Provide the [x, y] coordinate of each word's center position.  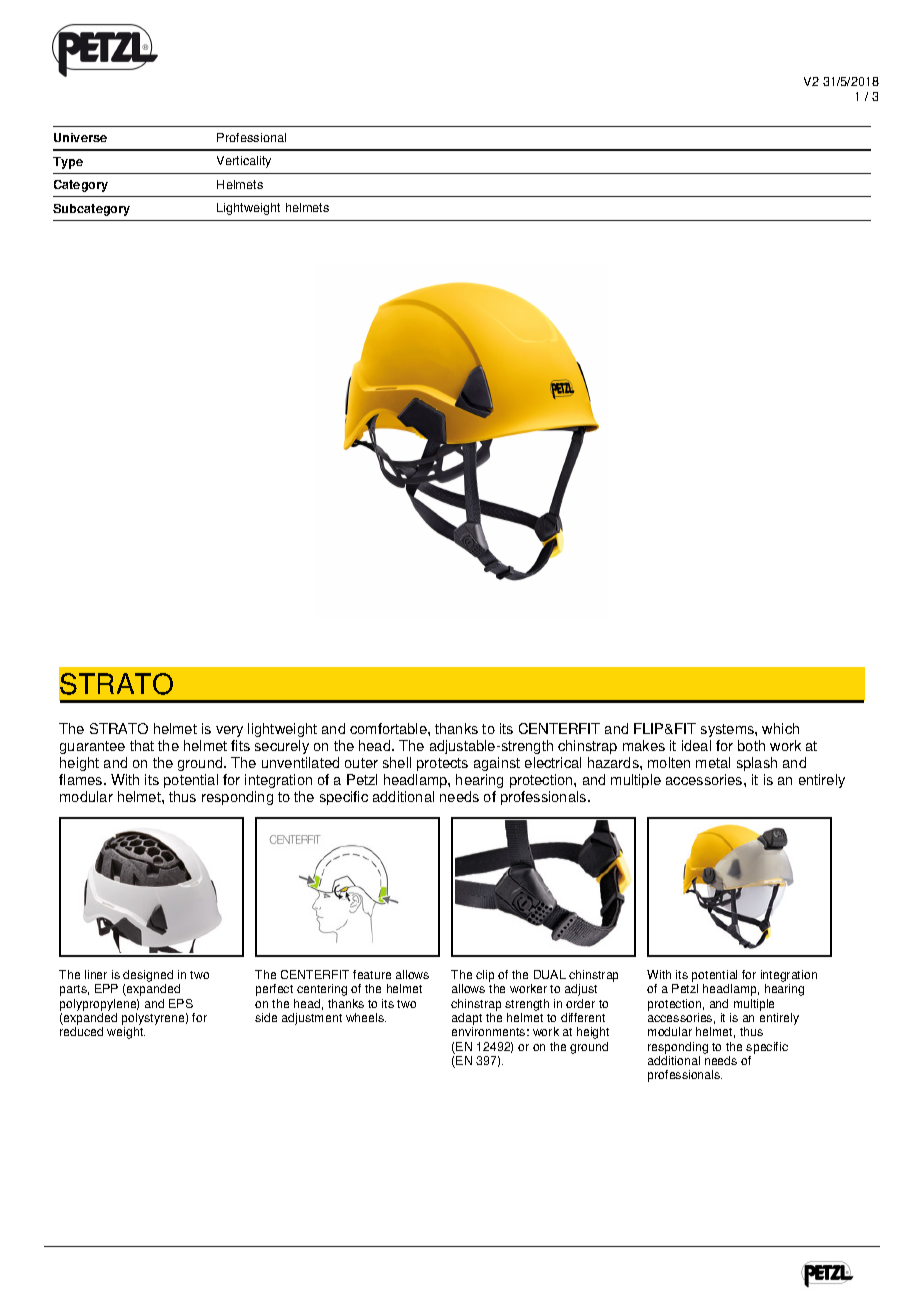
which [780, 728]
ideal [696, 745]
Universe [80, 137]
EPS [181, 1003]
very [229, 731]
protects [442, 764]
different [583, 1017]
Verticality [244, 162]
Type [68, 163]
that [142, 745]
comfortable [389, 728]
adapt [467, 1020]
